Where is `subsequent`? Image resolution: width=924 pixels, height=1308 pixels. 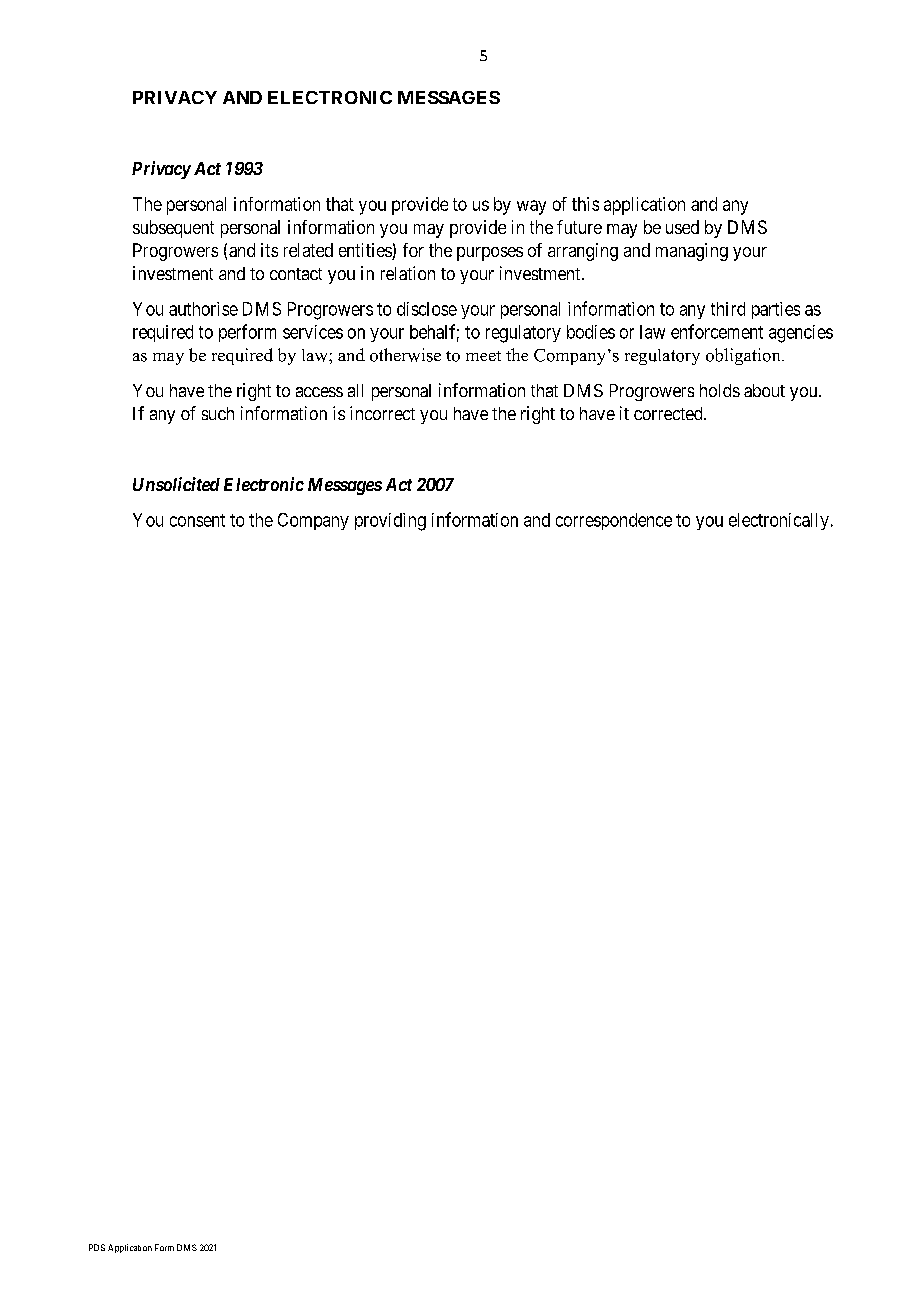 subsequent is located at coordinates (173, 229).
